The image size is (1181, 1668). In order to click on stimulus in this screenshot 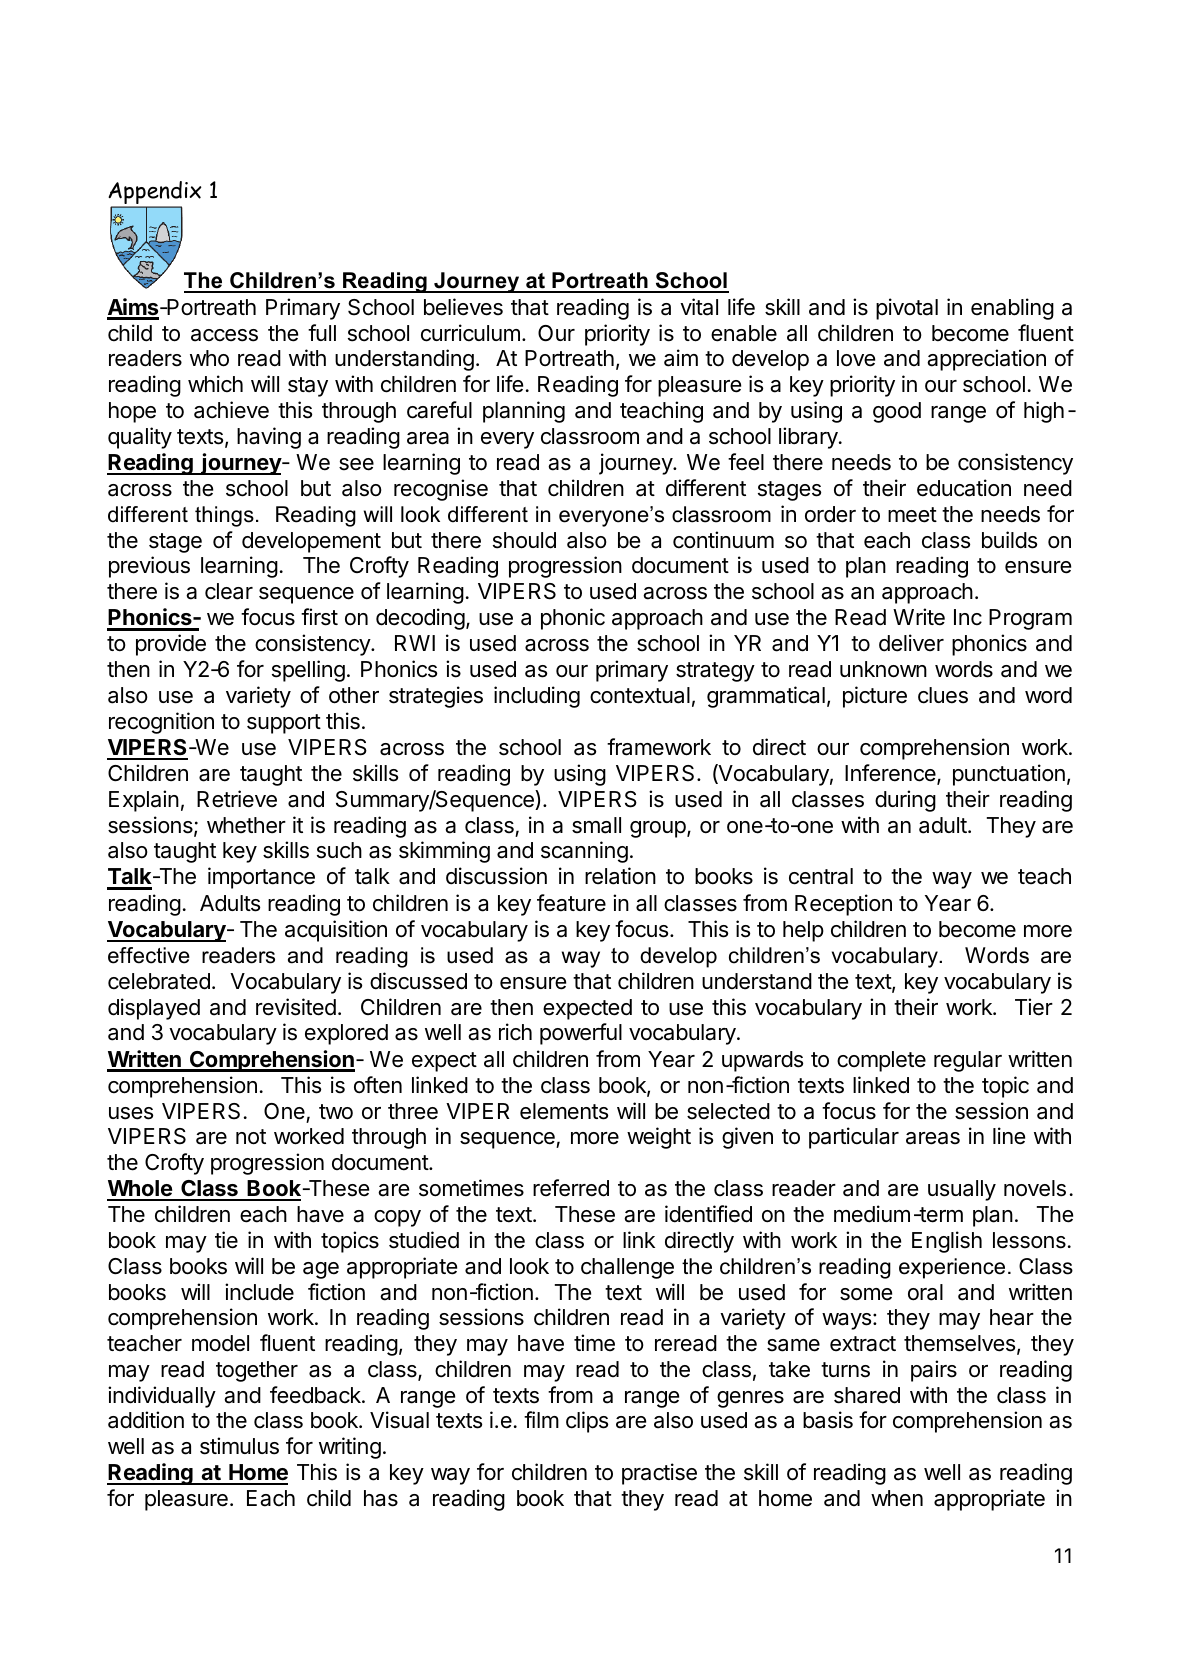, I will do `click(239, 1446)`.
